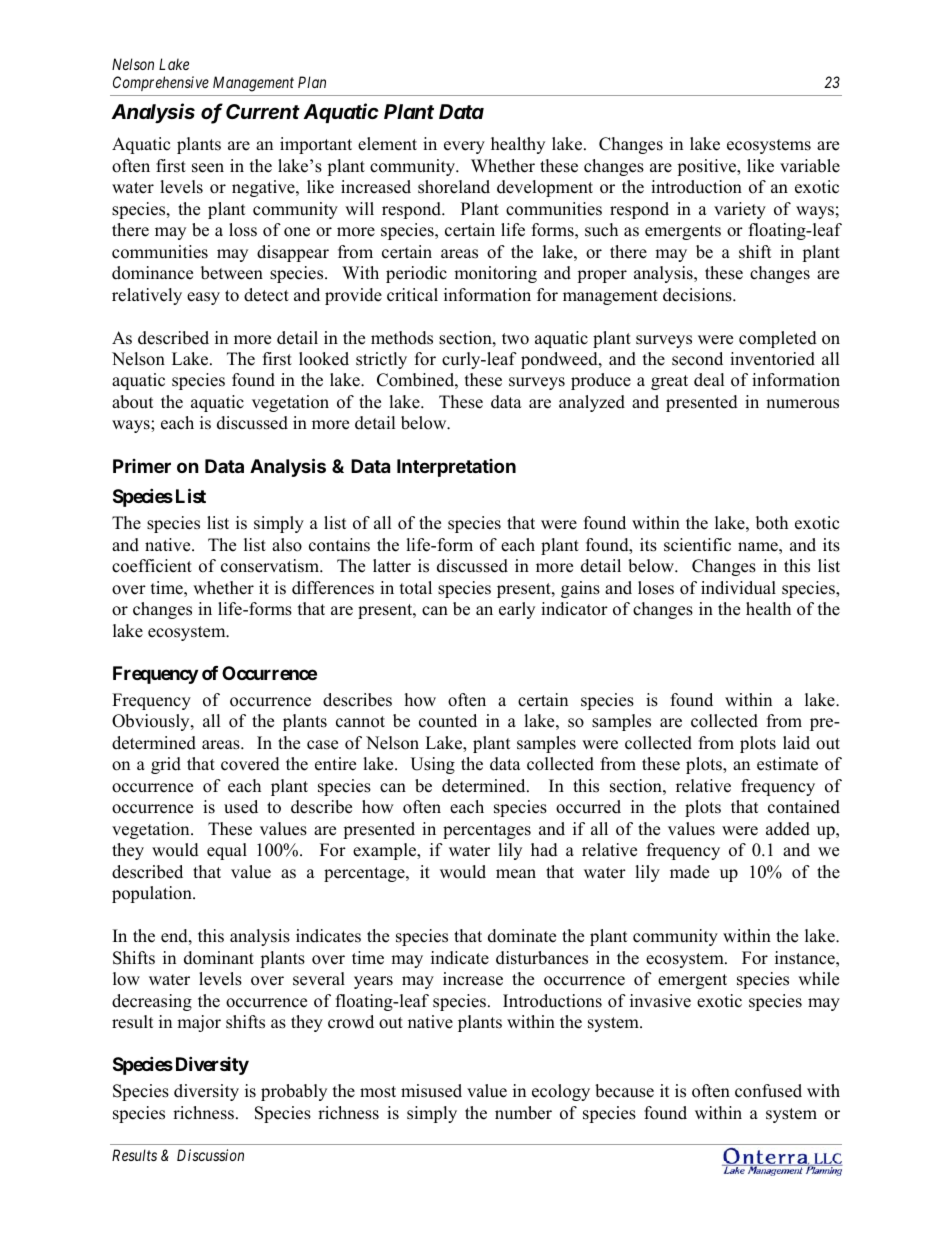 The image size is (952, 1233). What do you see at coordinates (210, 1155) in the image?
I see `Discussion` at bounding box center [210, 1155].
